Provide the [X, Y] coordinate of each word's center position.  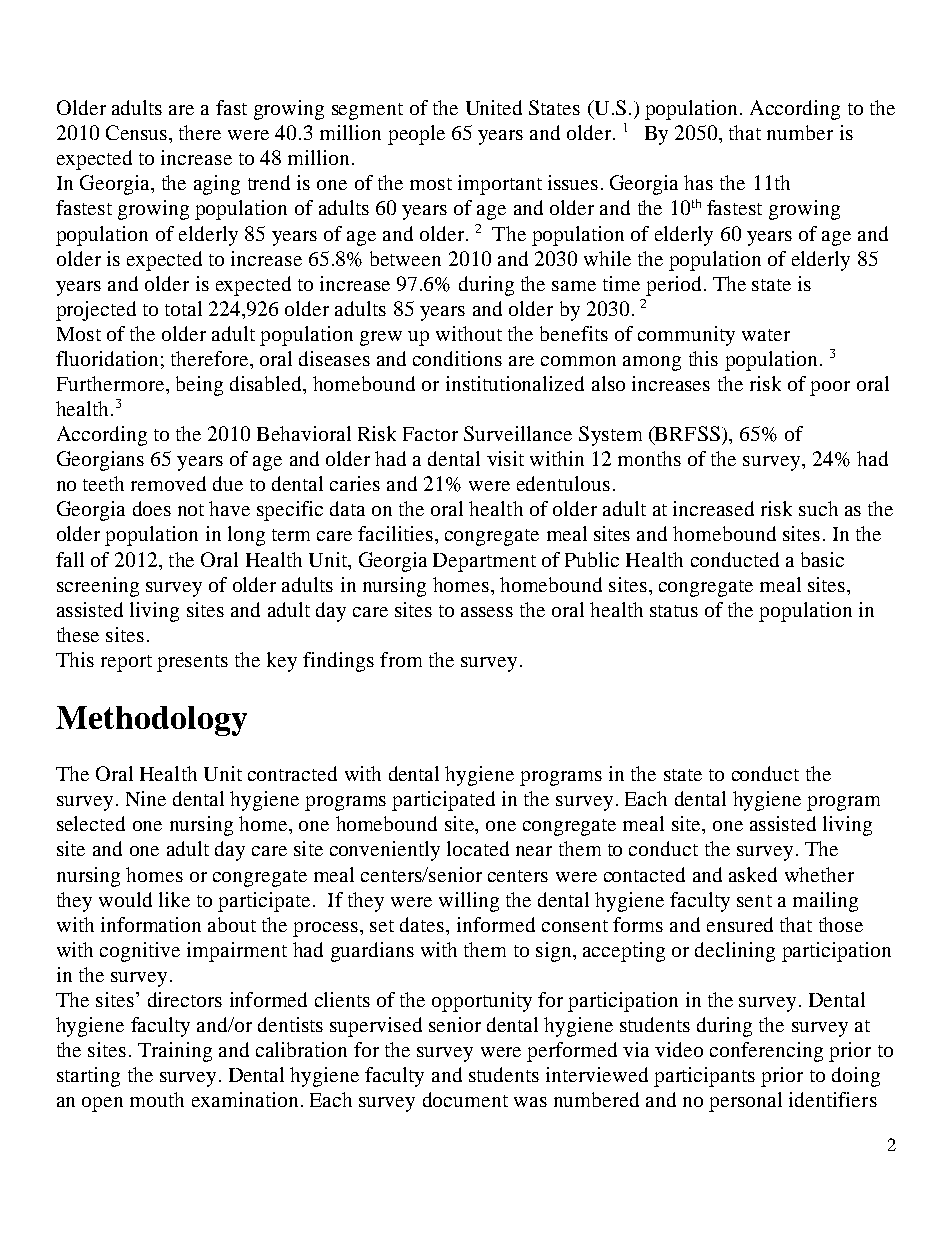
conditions [457, 358]
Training [175, 1052]
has [698, 182]
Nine [146, 798]
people [416, 135]
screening [98, 587]
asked [753, 874]
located [478, 848]
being [199, 386]
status [674, 611]
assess [487, 612]
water [766, 335]
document [465, 1099]
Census [138, 132]
